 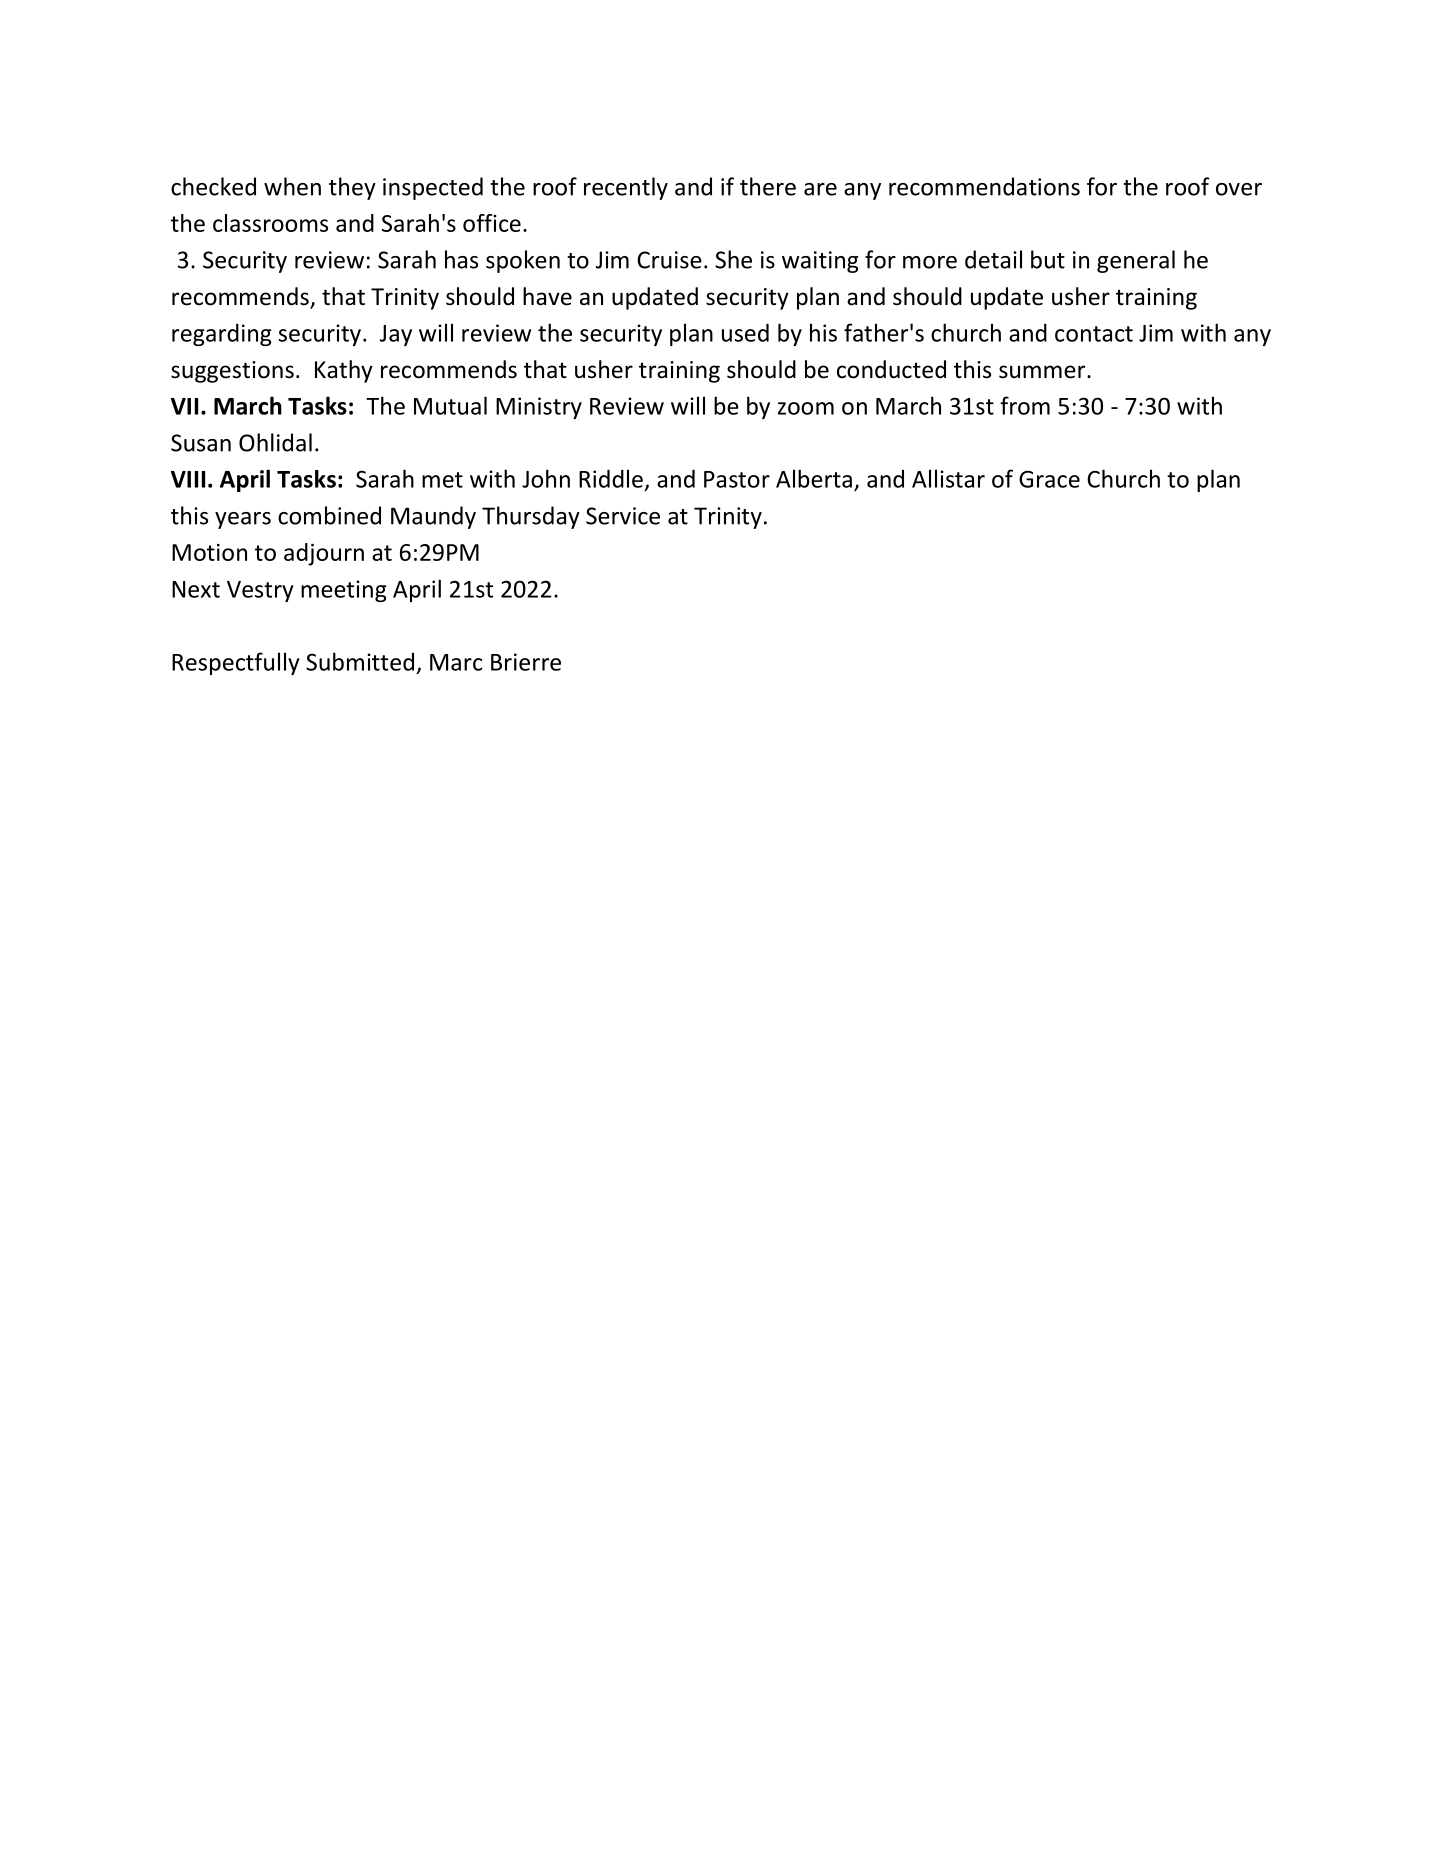 I want to click on Submitted, so click(x=360, y=661).
